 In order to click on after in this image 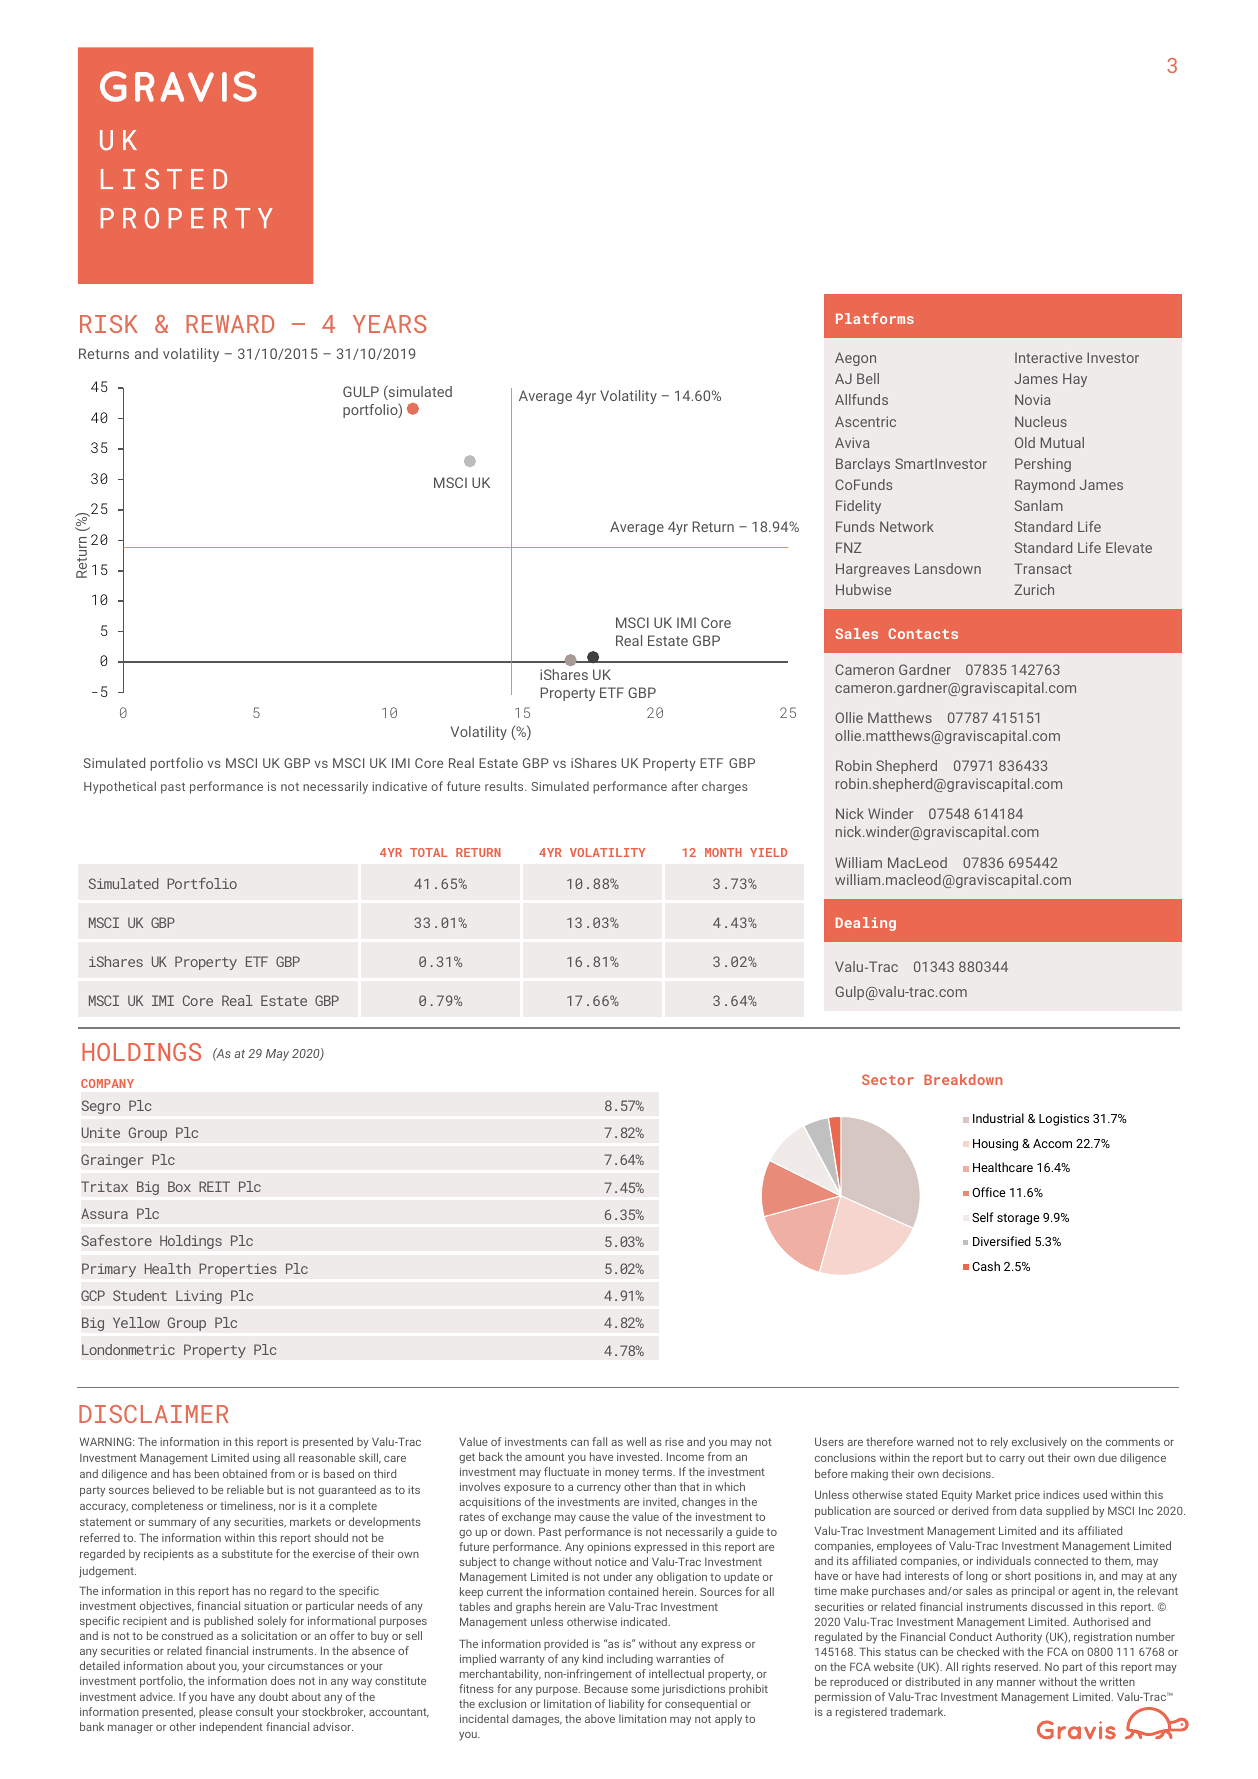, I will do `click(685, 786)`.
